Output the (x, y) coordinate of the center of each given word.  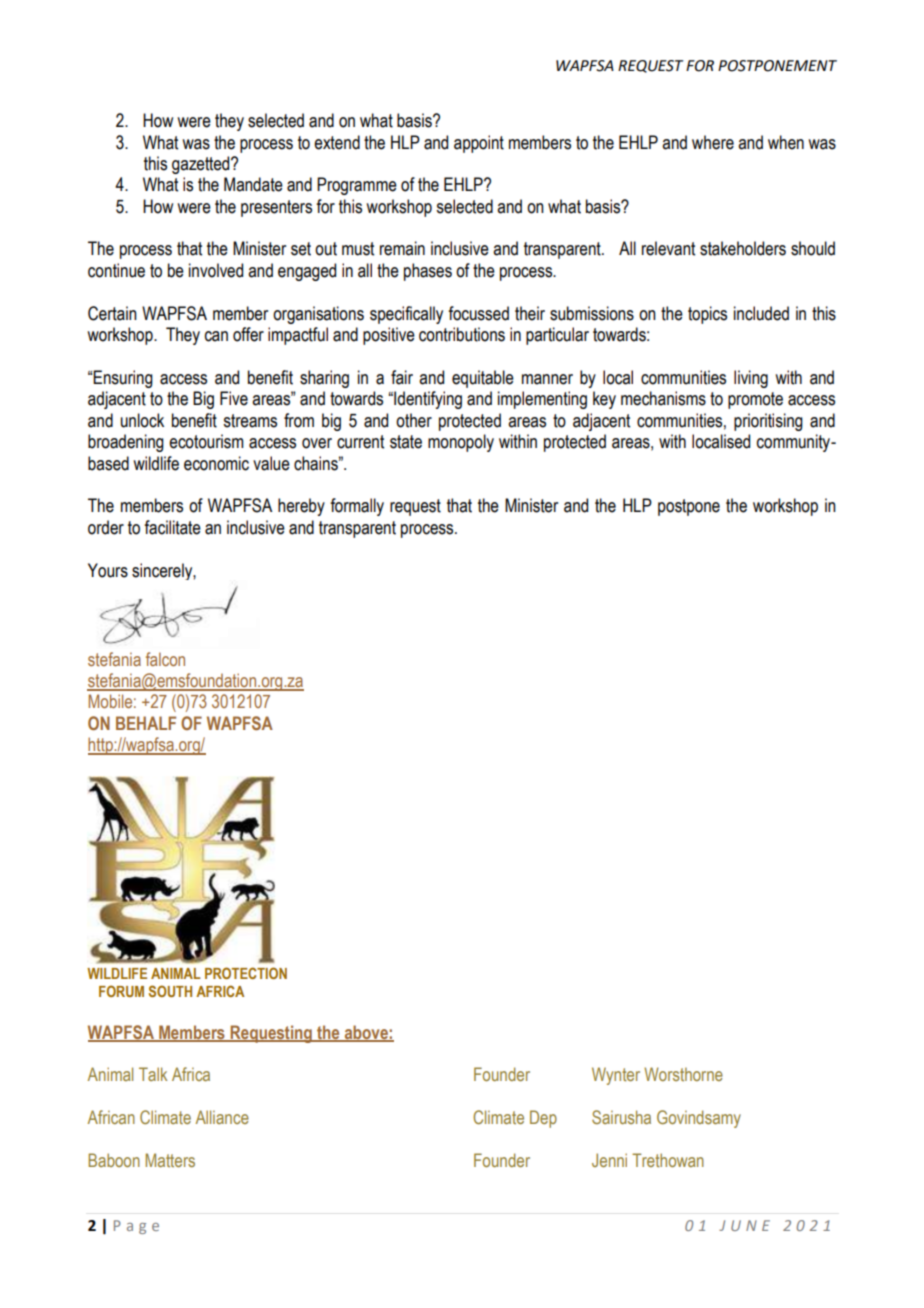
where (713, 142)
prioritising (768, 422)
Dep (543, 1119)
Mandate (253, 184)
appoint (479, 144)
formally (357, 507)
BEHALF (146, 723)
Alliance (222, 1117)
